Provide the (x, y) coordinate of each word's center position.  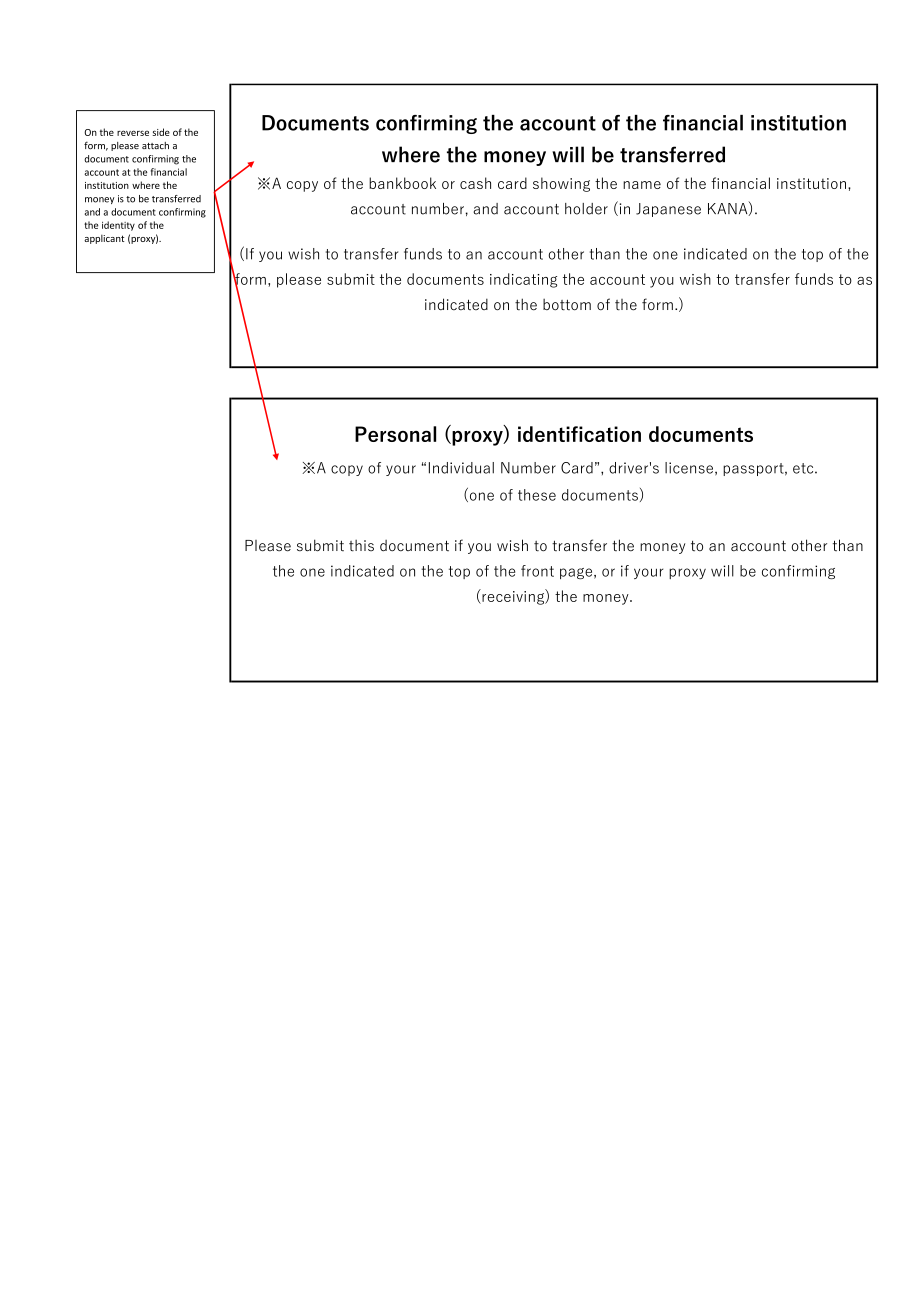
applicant (104, 239)
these (537, 495)
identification (579, 434)
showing (561, 184)
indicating (523, 280)
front (537, 571)
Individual (461, 468)
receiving (513, 597)
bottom (567, 305)
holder (586, 209)
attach (155, 145)
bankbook (402, 183)
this (361, 546)
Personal (395, 434)
